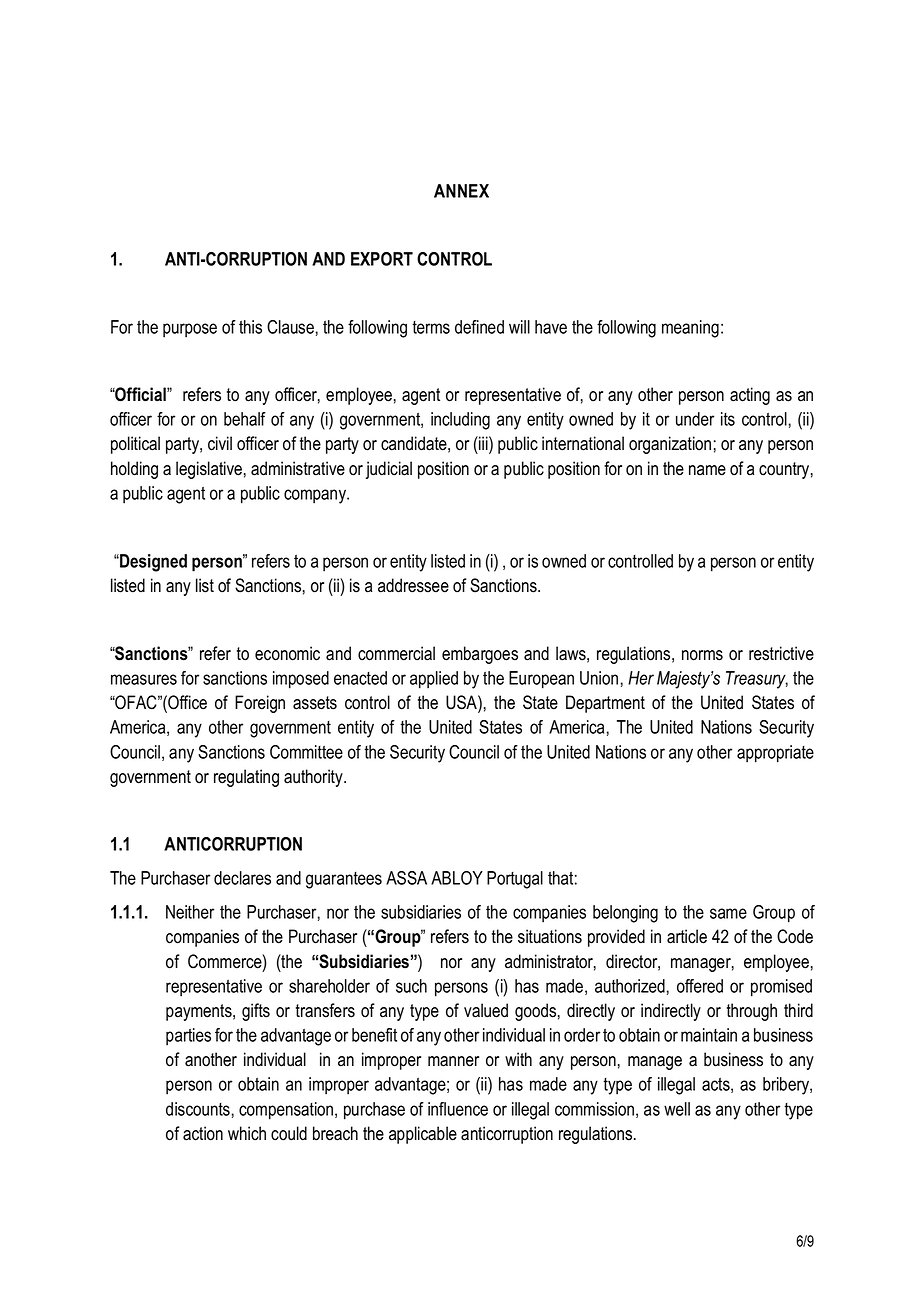 The image size is (924, 1308). Describe the element at coordinates (190, 912) in the screenshot. I see `Neither` at that location.
